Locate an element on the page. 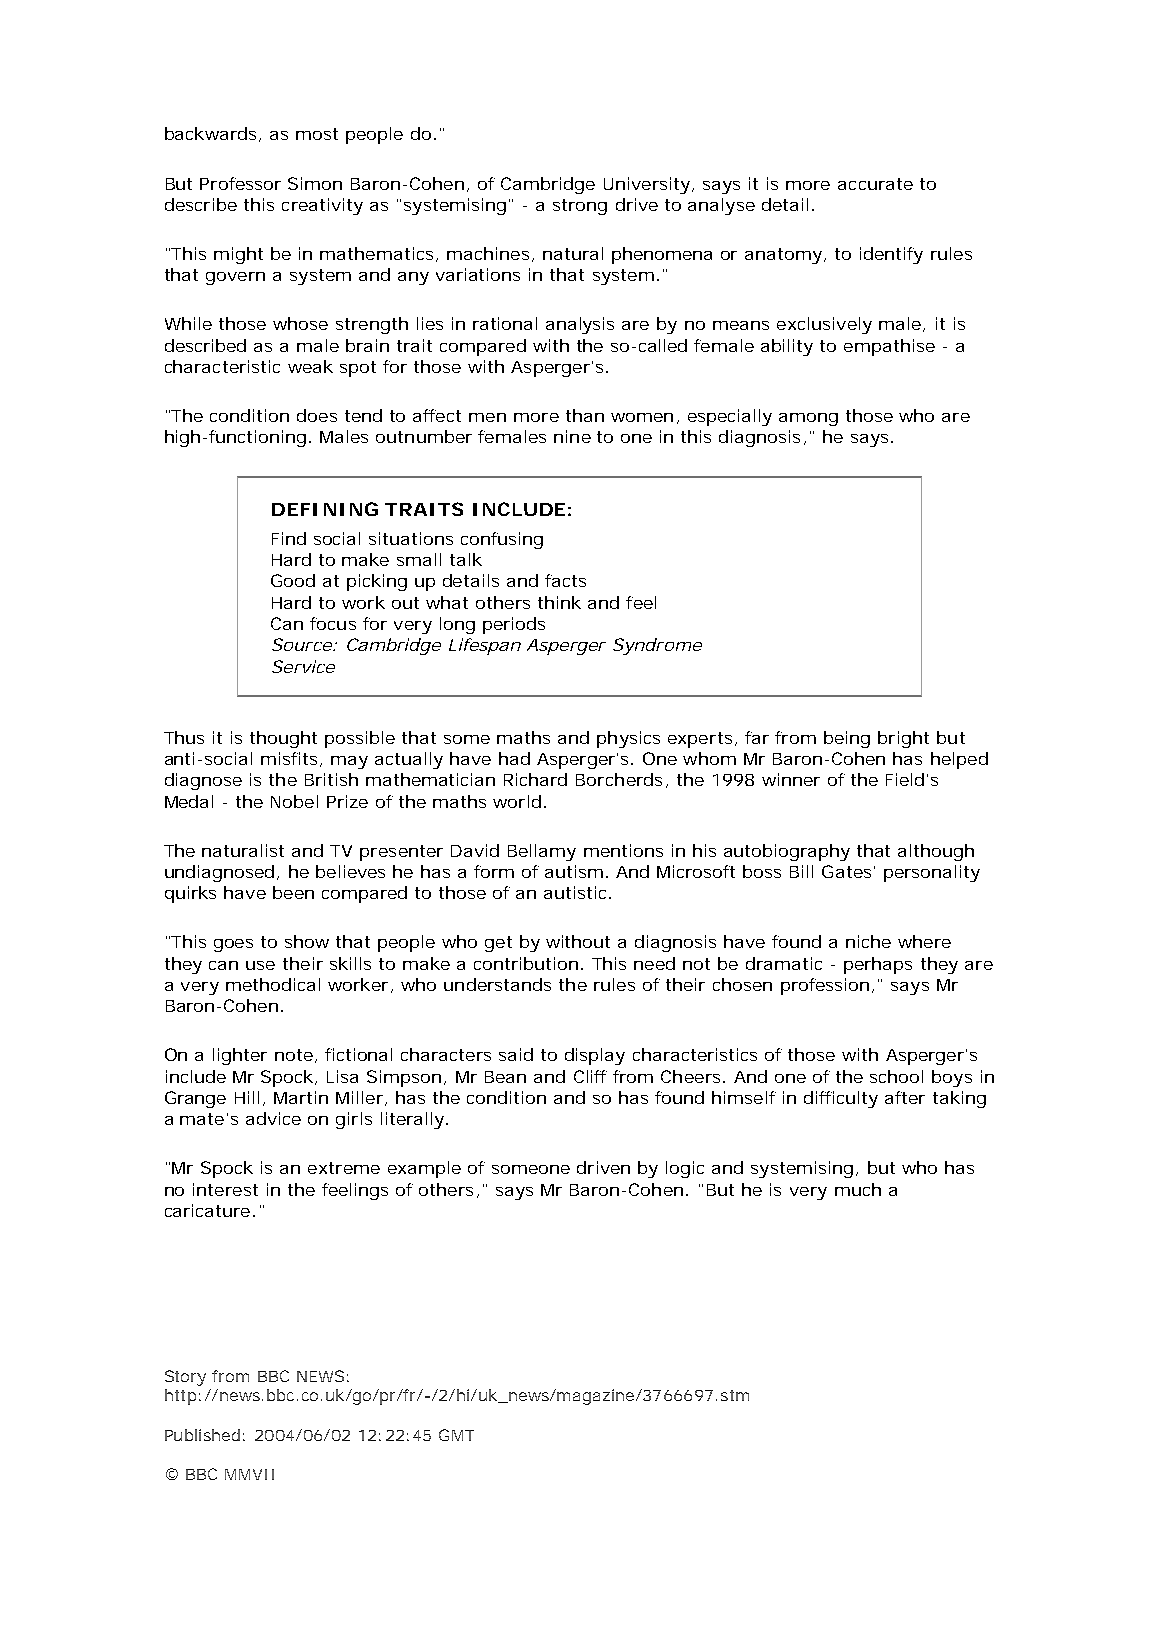 This page has height=1641, width=1160. perhaps is located at coordinates (878, 965).
